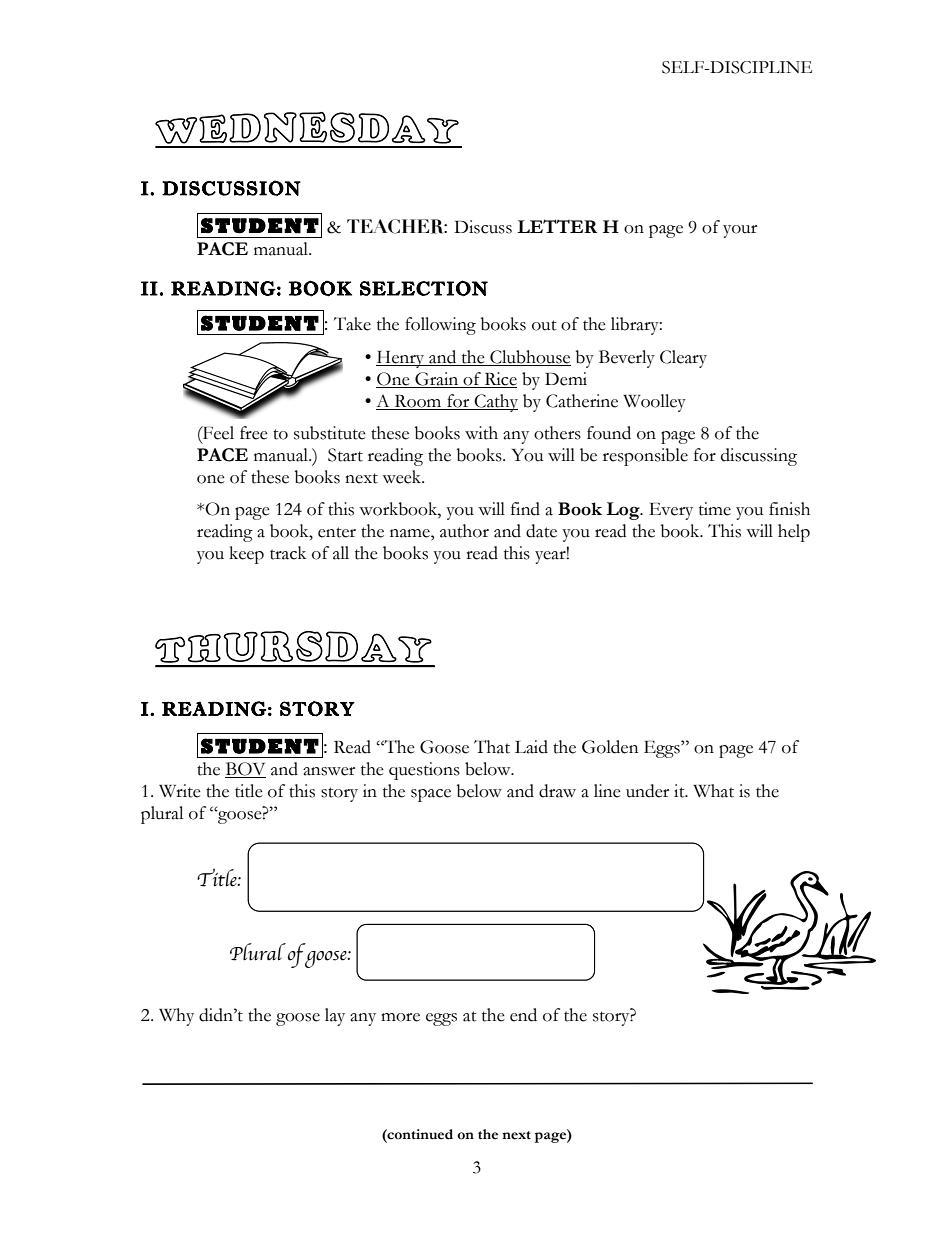 This screenshot has height=1233, width=952. What do you see at coordinates (352, 324) in the screenshot?
I see `Take` at bounding box center [352, 324].
